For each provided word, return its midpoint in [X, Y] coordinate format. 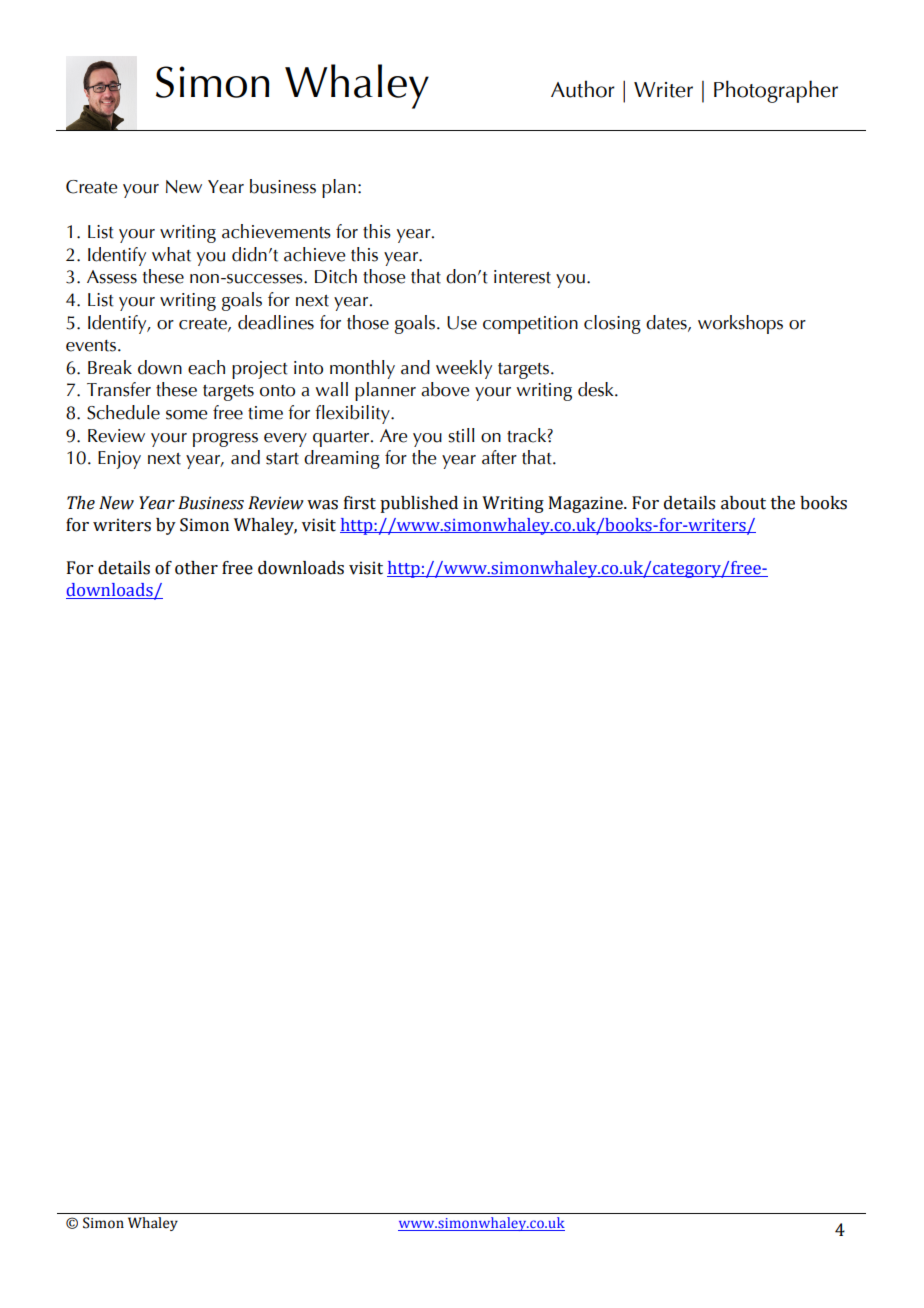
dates [667, 323]
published [419, 504]
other [196, 568]
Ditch [336, 276]
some [187, 415]
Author [583, 89]
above [445, 389]
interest [522, 277]
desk [597, 389]
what [171, 254]
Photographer [776, 91]
